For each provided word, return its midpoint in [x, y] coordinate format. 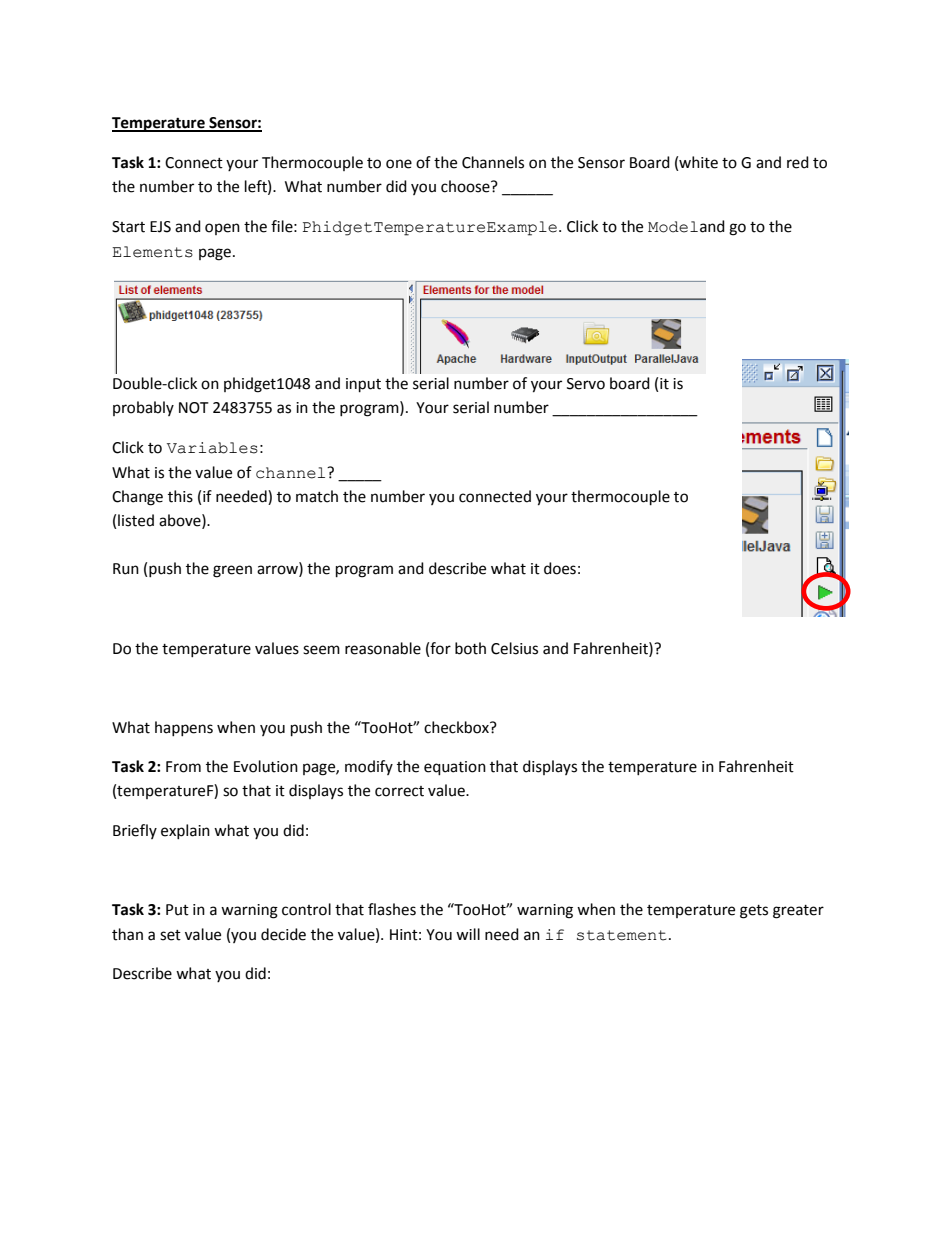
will [468, 934]
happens [184, 728]
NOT [194, 408]
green [232, 571]
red [798, 162]
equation [455, 768]
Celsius [514, 648]
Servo [586, 384]
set [170, 935]
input [363, 385]
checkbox [457, 727]
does [560, 568]
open [222, 229]
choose [466, 186]
